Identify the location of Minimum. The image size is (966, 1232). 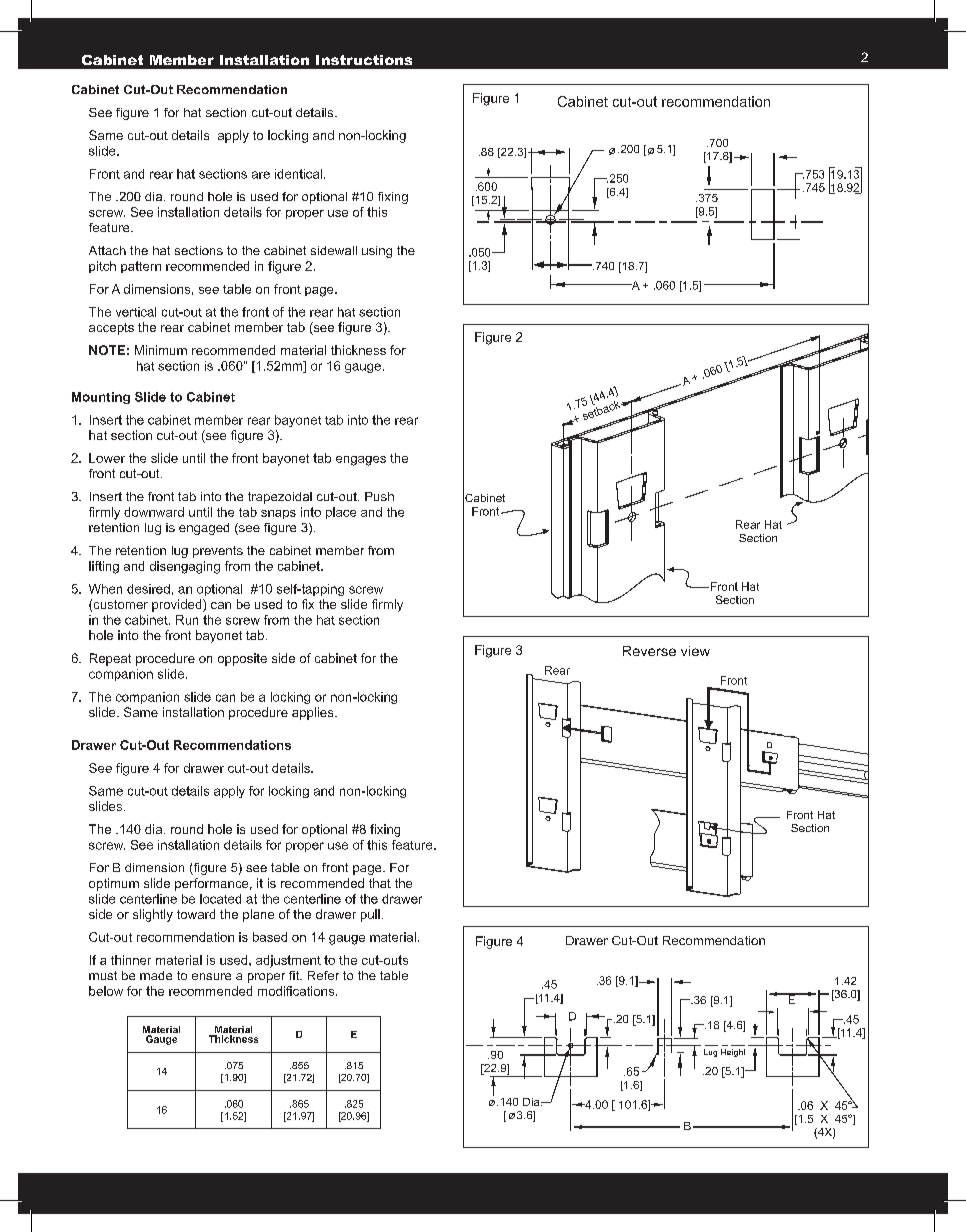
(161, 350).
